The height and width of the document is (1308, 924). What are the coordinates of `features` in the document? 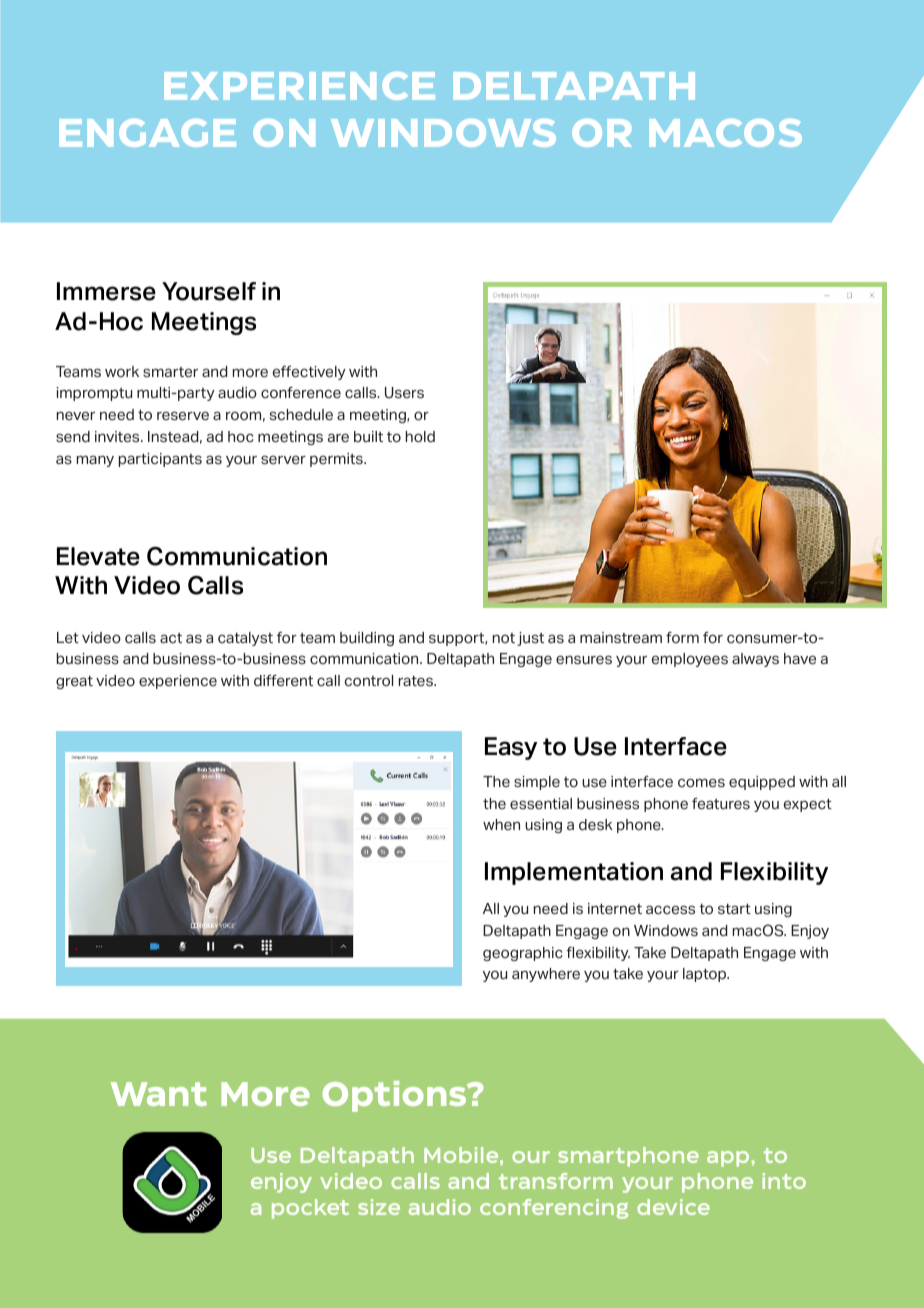 It's located at (721, 804).
